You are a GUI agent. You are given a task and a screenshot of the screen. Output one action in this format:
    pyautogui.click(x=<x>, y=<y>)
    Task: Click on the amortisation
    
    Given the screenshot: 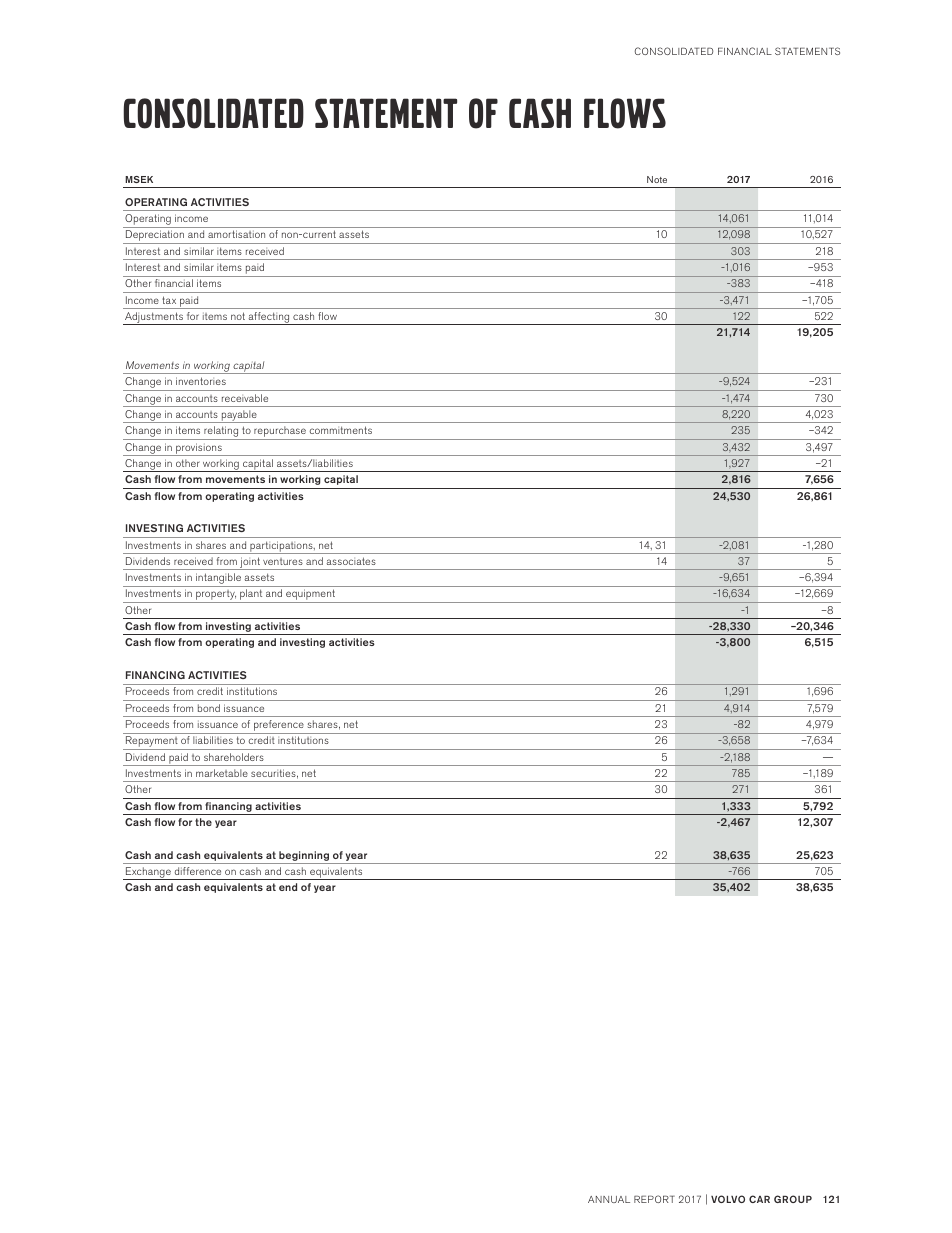 What is the action you would take?
    pyautogui.click(x=236, y=234)
